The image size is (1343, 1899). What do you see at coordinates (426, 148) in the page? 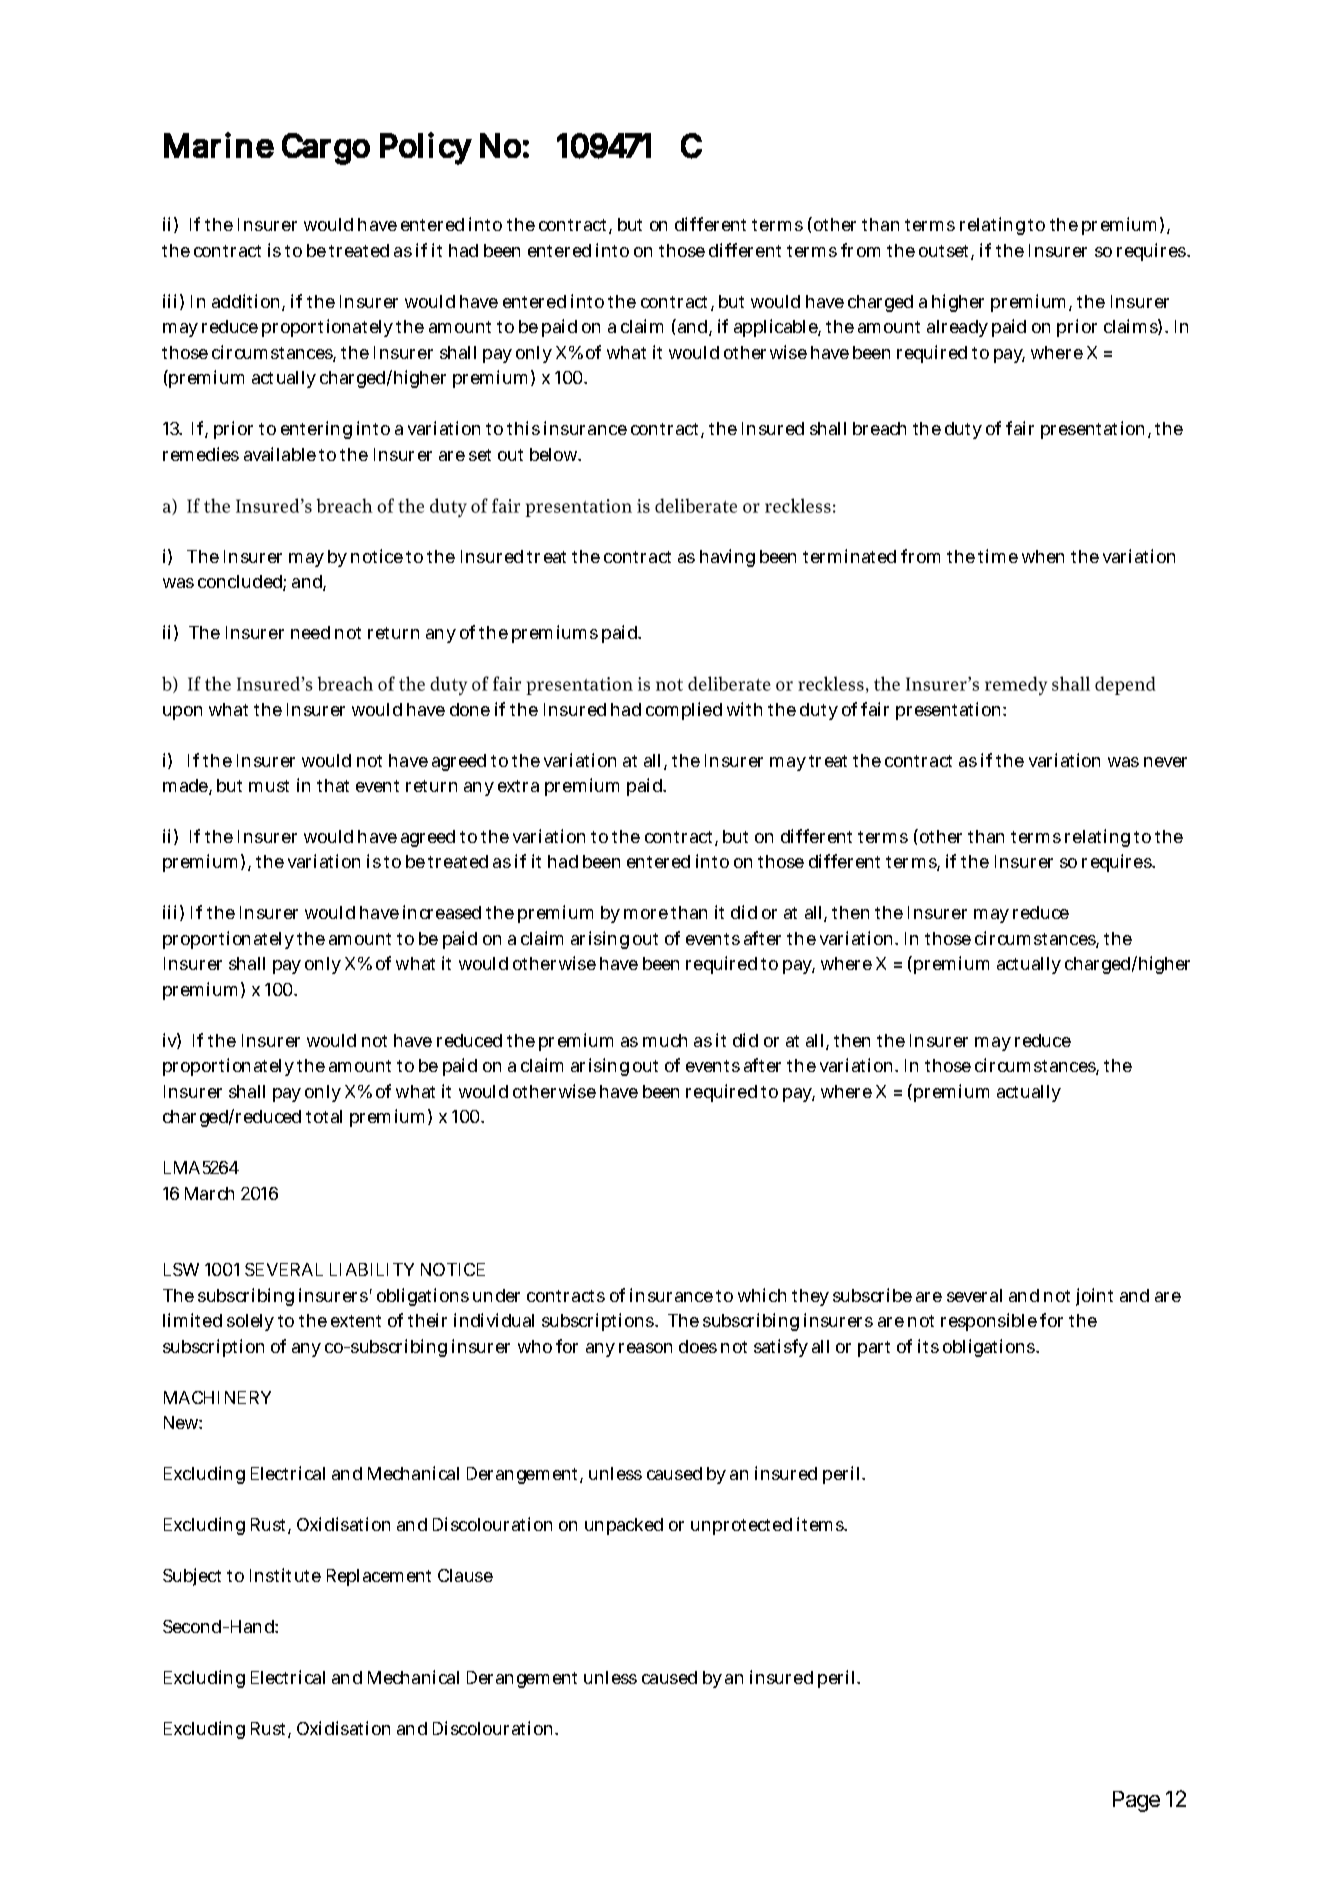
I see `Policy` at bounding box center [426, 148].
